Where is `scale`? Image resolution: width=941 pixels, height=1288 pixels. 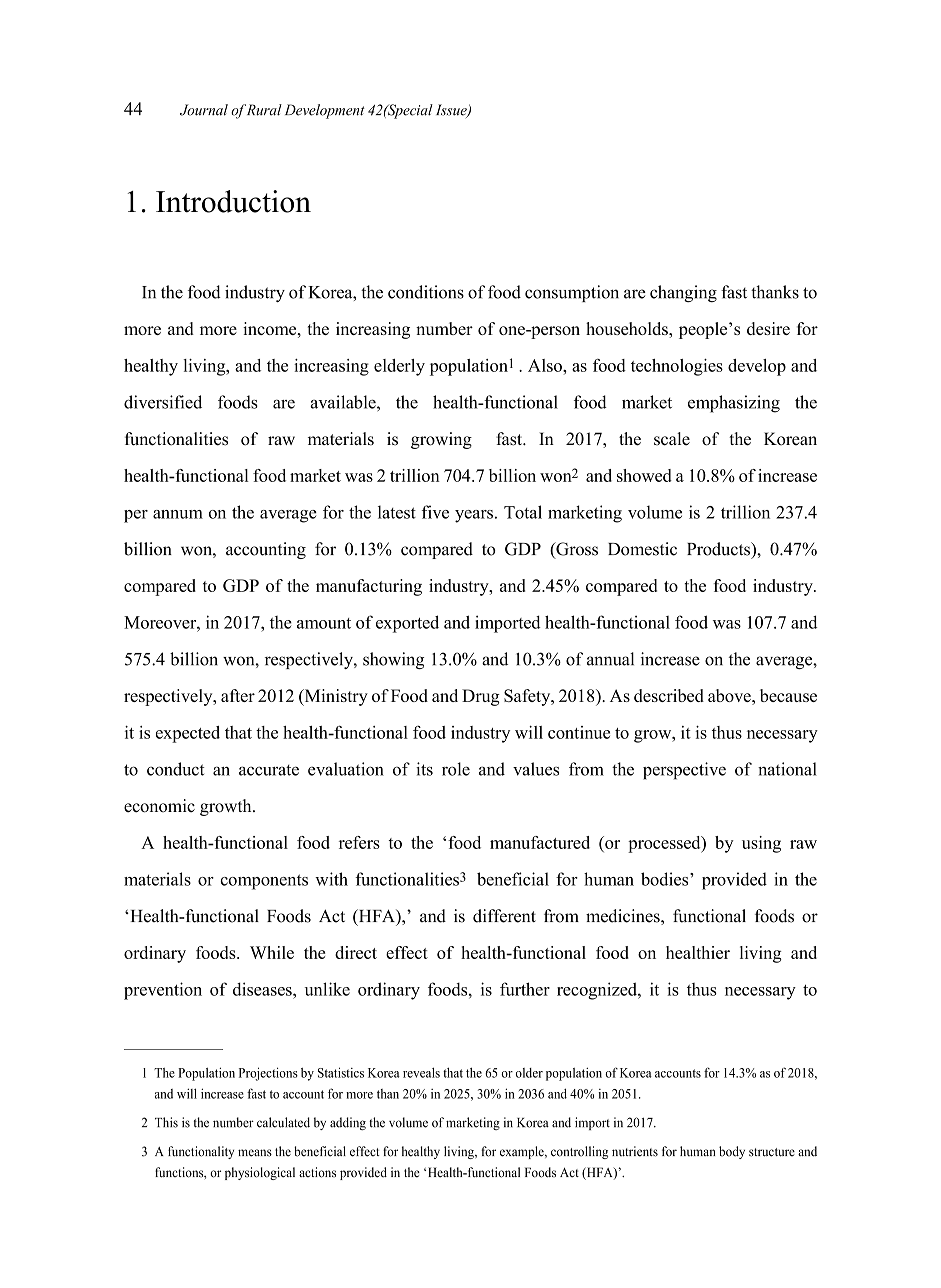
scale is located at coordinates (672, 439).
